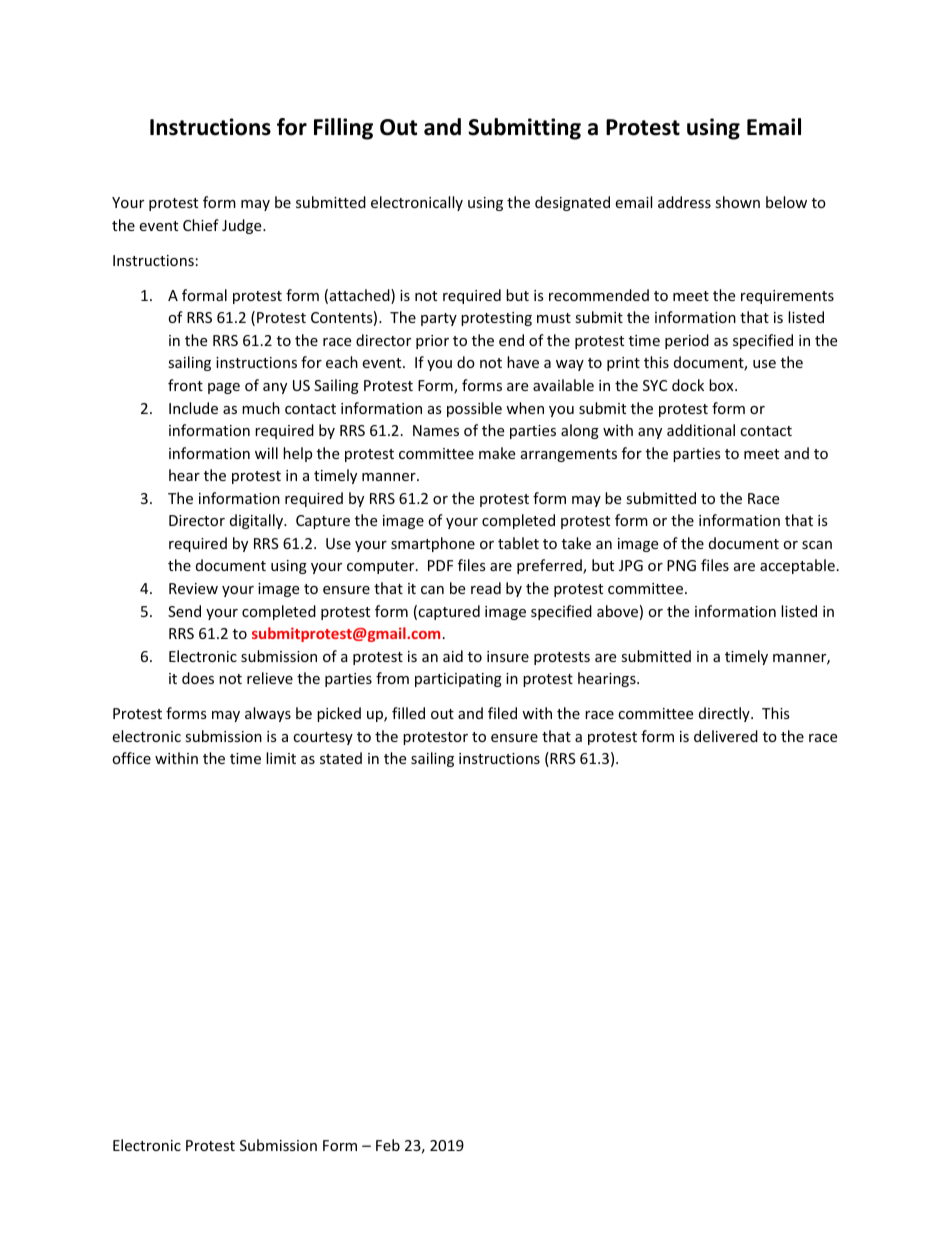 This document has width=952, height=1233. What do you see at coordinates (258, 521) in the document?
I see `digitally` at bounding box center [258, 521].
